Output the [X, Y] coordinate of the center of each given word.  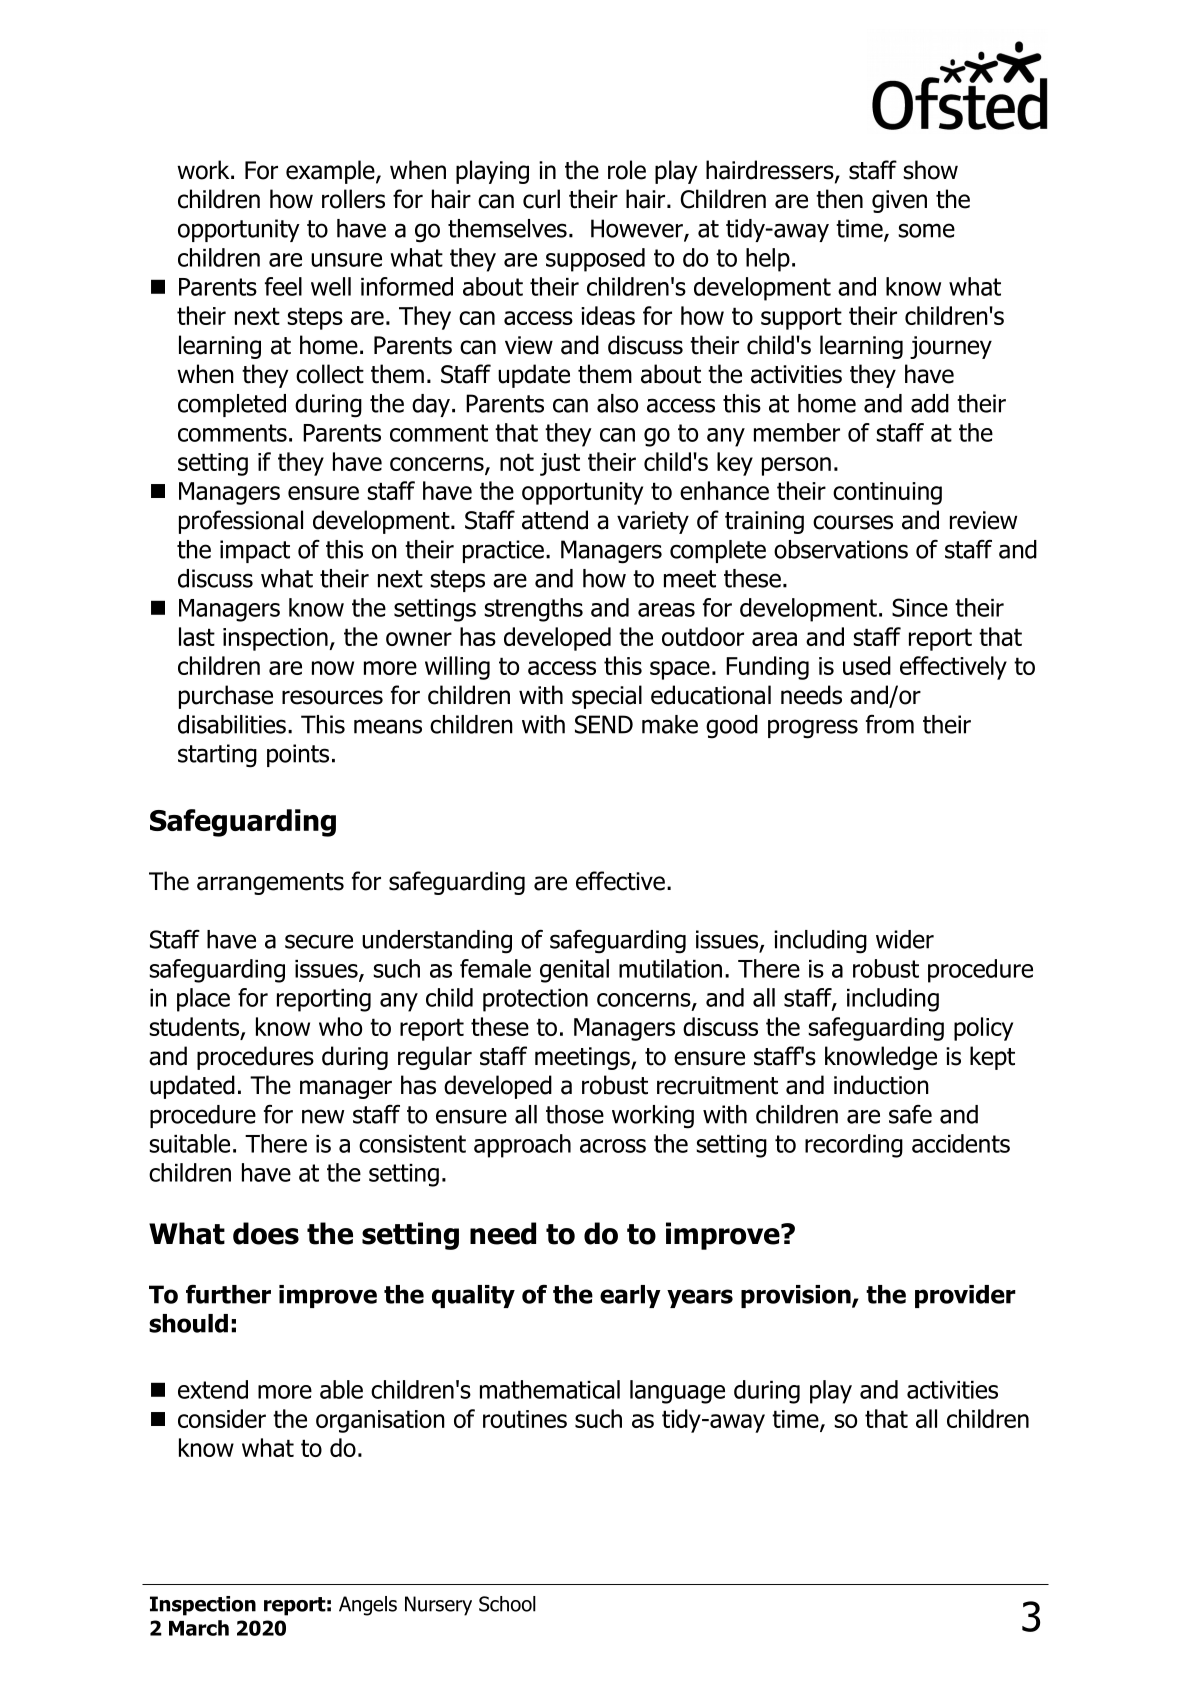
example [331, 172]
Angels [368, 1606]
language [677, 1392]
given [899, 201]
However [638, 229]
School [507, 1604]
